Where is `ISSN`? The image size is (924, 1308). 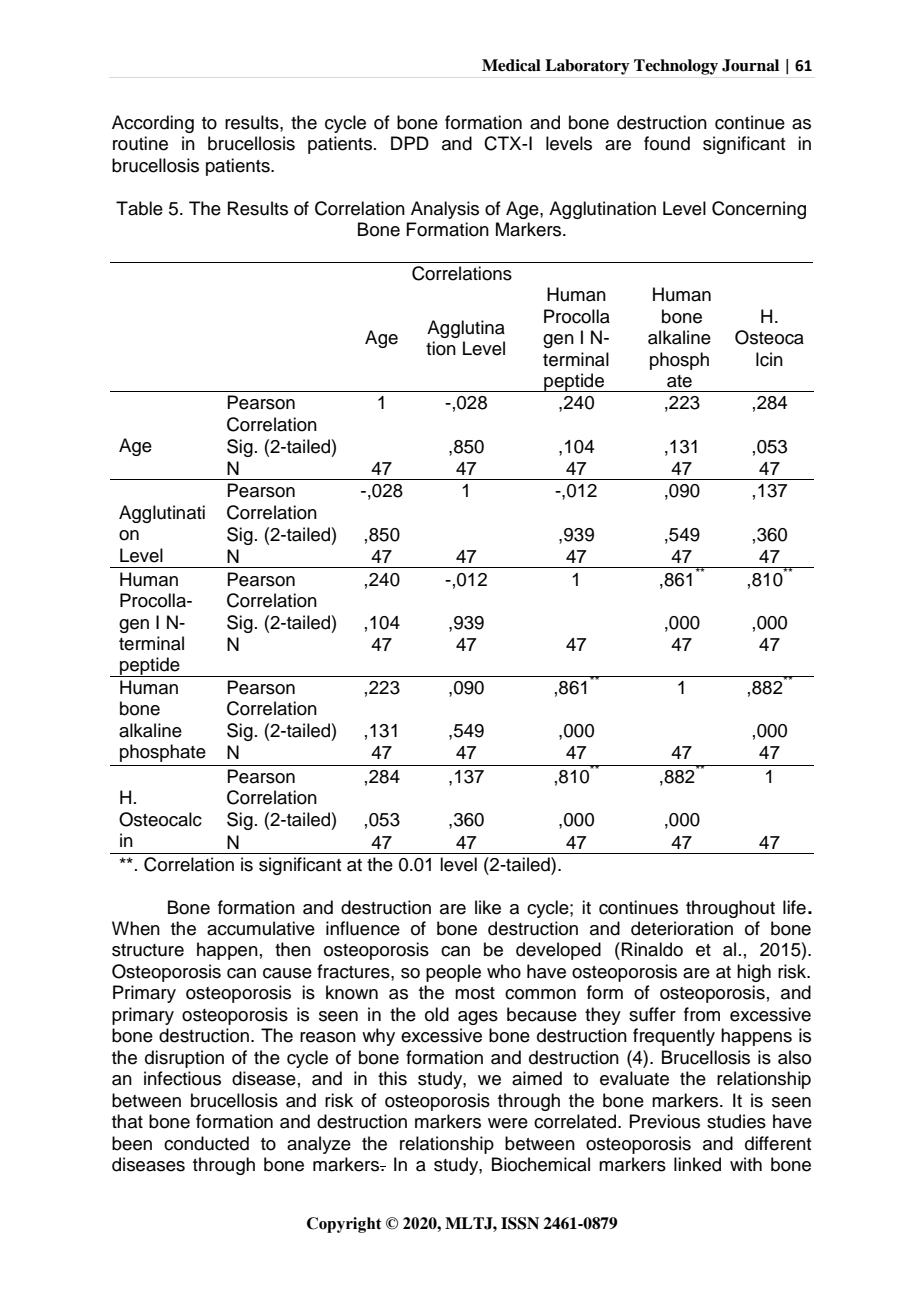
ISSN is located at coordinates (520, 1223).
